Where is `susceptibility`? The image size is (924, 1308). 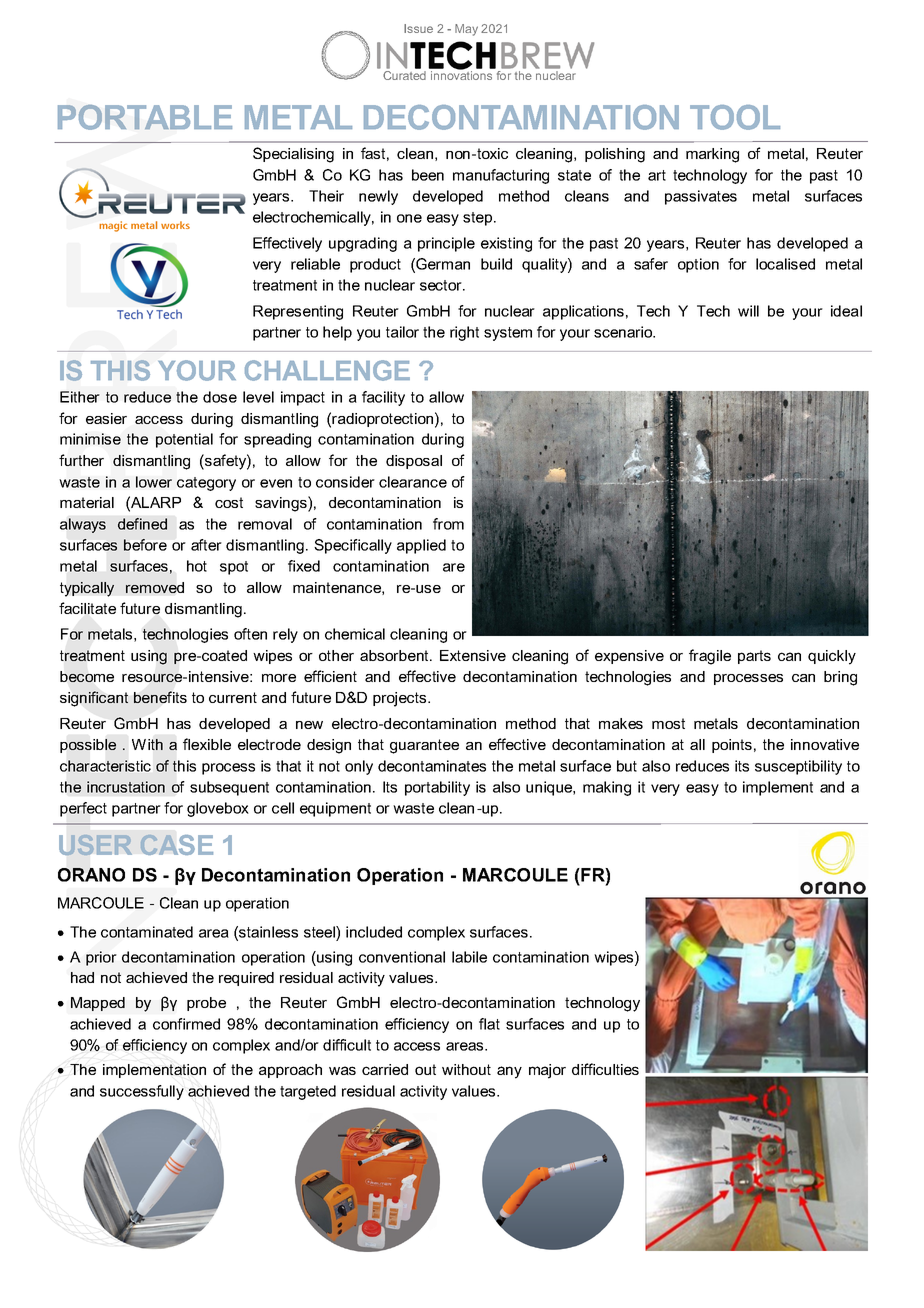 susceptibility is located at coordinates (798, 767).
